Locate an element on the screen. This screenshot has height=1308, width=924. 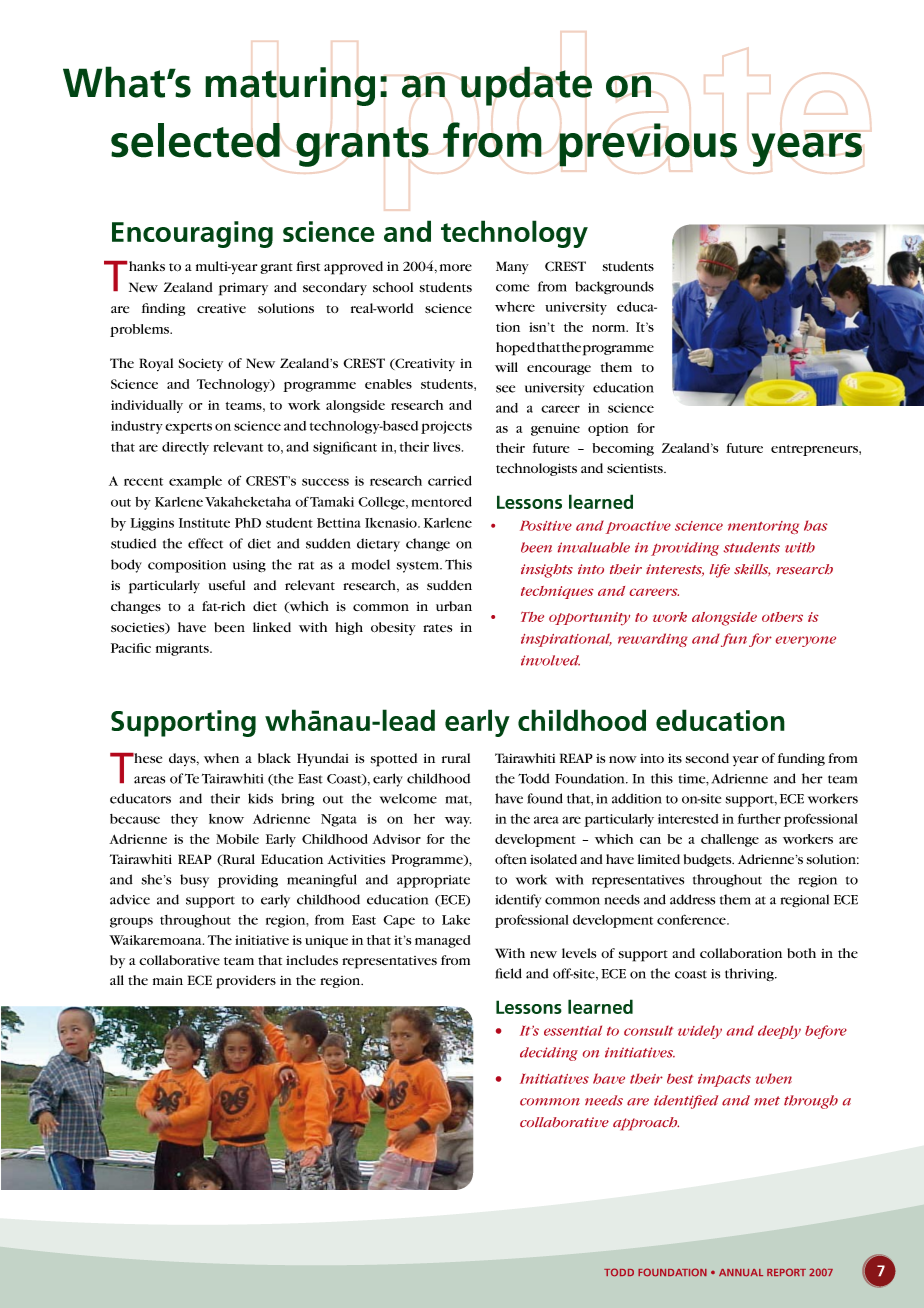
providers is located at coordinates (246, 982).
